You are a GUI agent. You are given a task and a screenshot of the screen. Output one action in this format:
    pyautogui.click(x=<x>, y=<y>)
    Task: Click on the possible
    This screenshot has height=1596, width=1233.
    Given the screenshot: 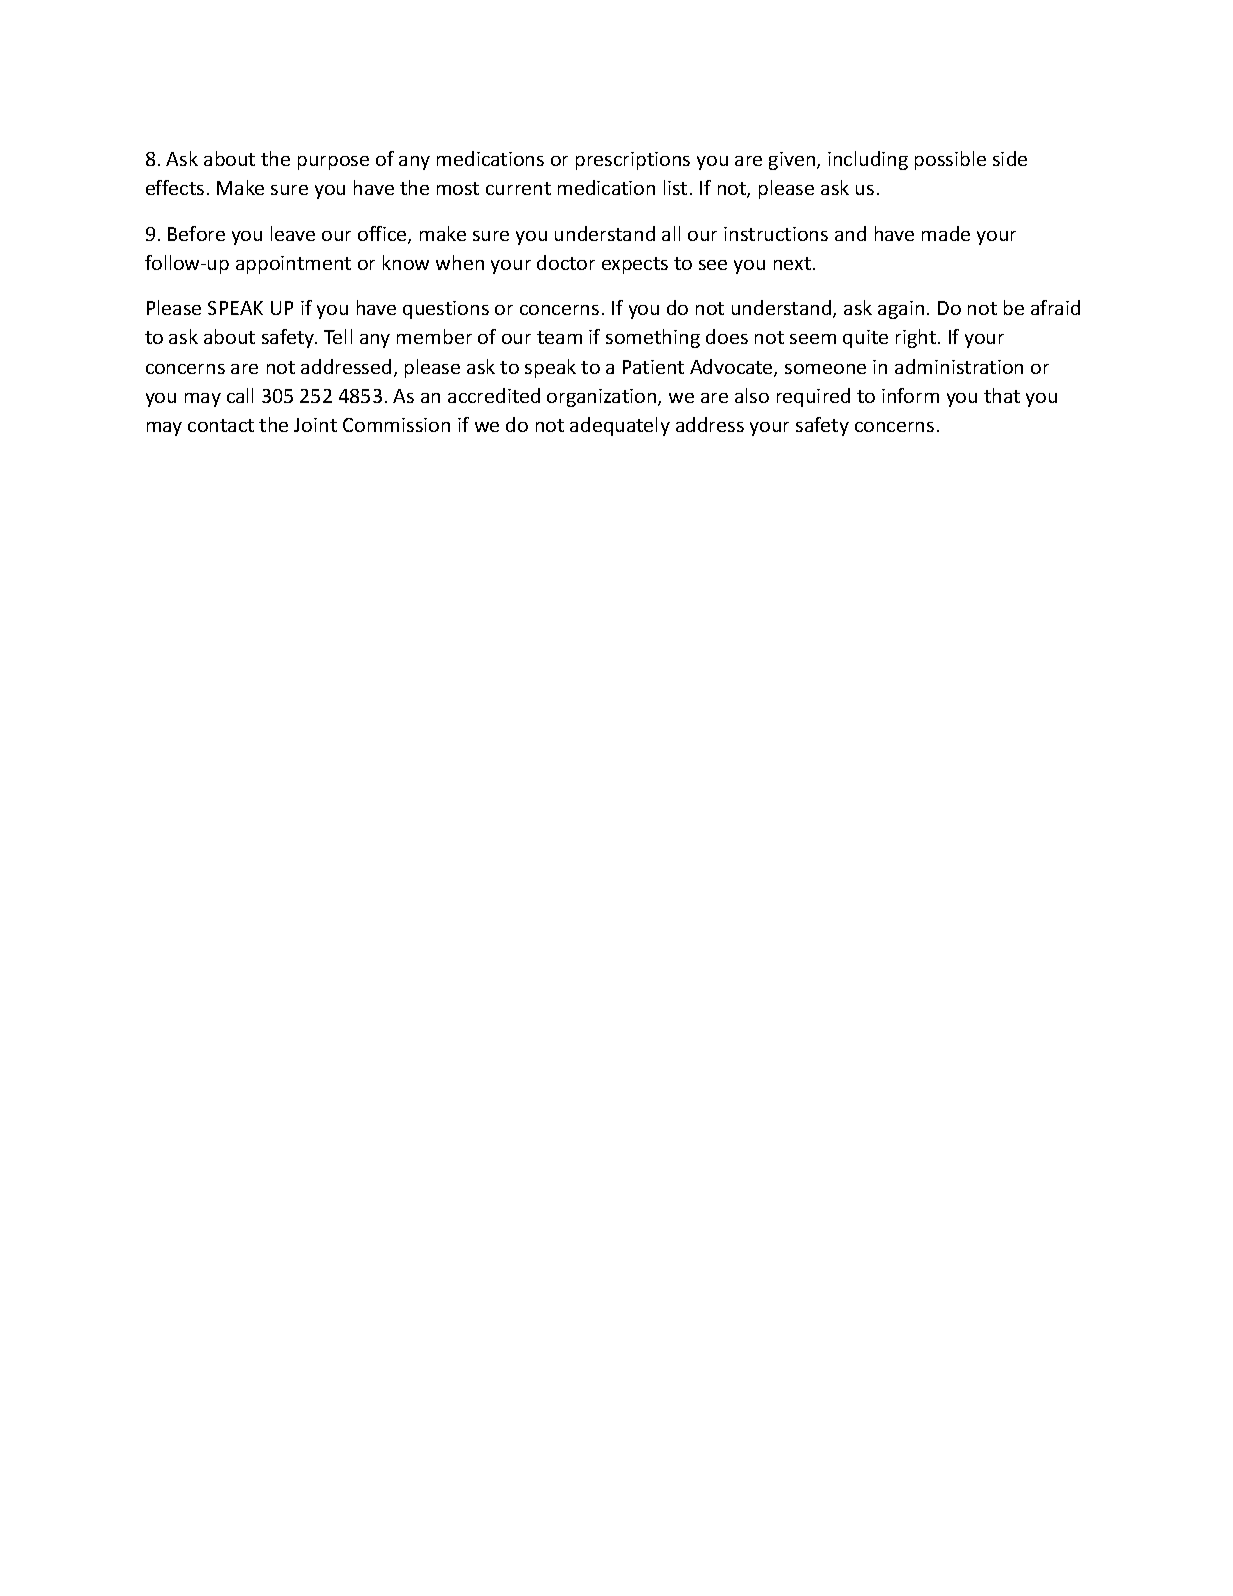 What is the action you would take?
    pyautogui.click(x=950, y=160)
